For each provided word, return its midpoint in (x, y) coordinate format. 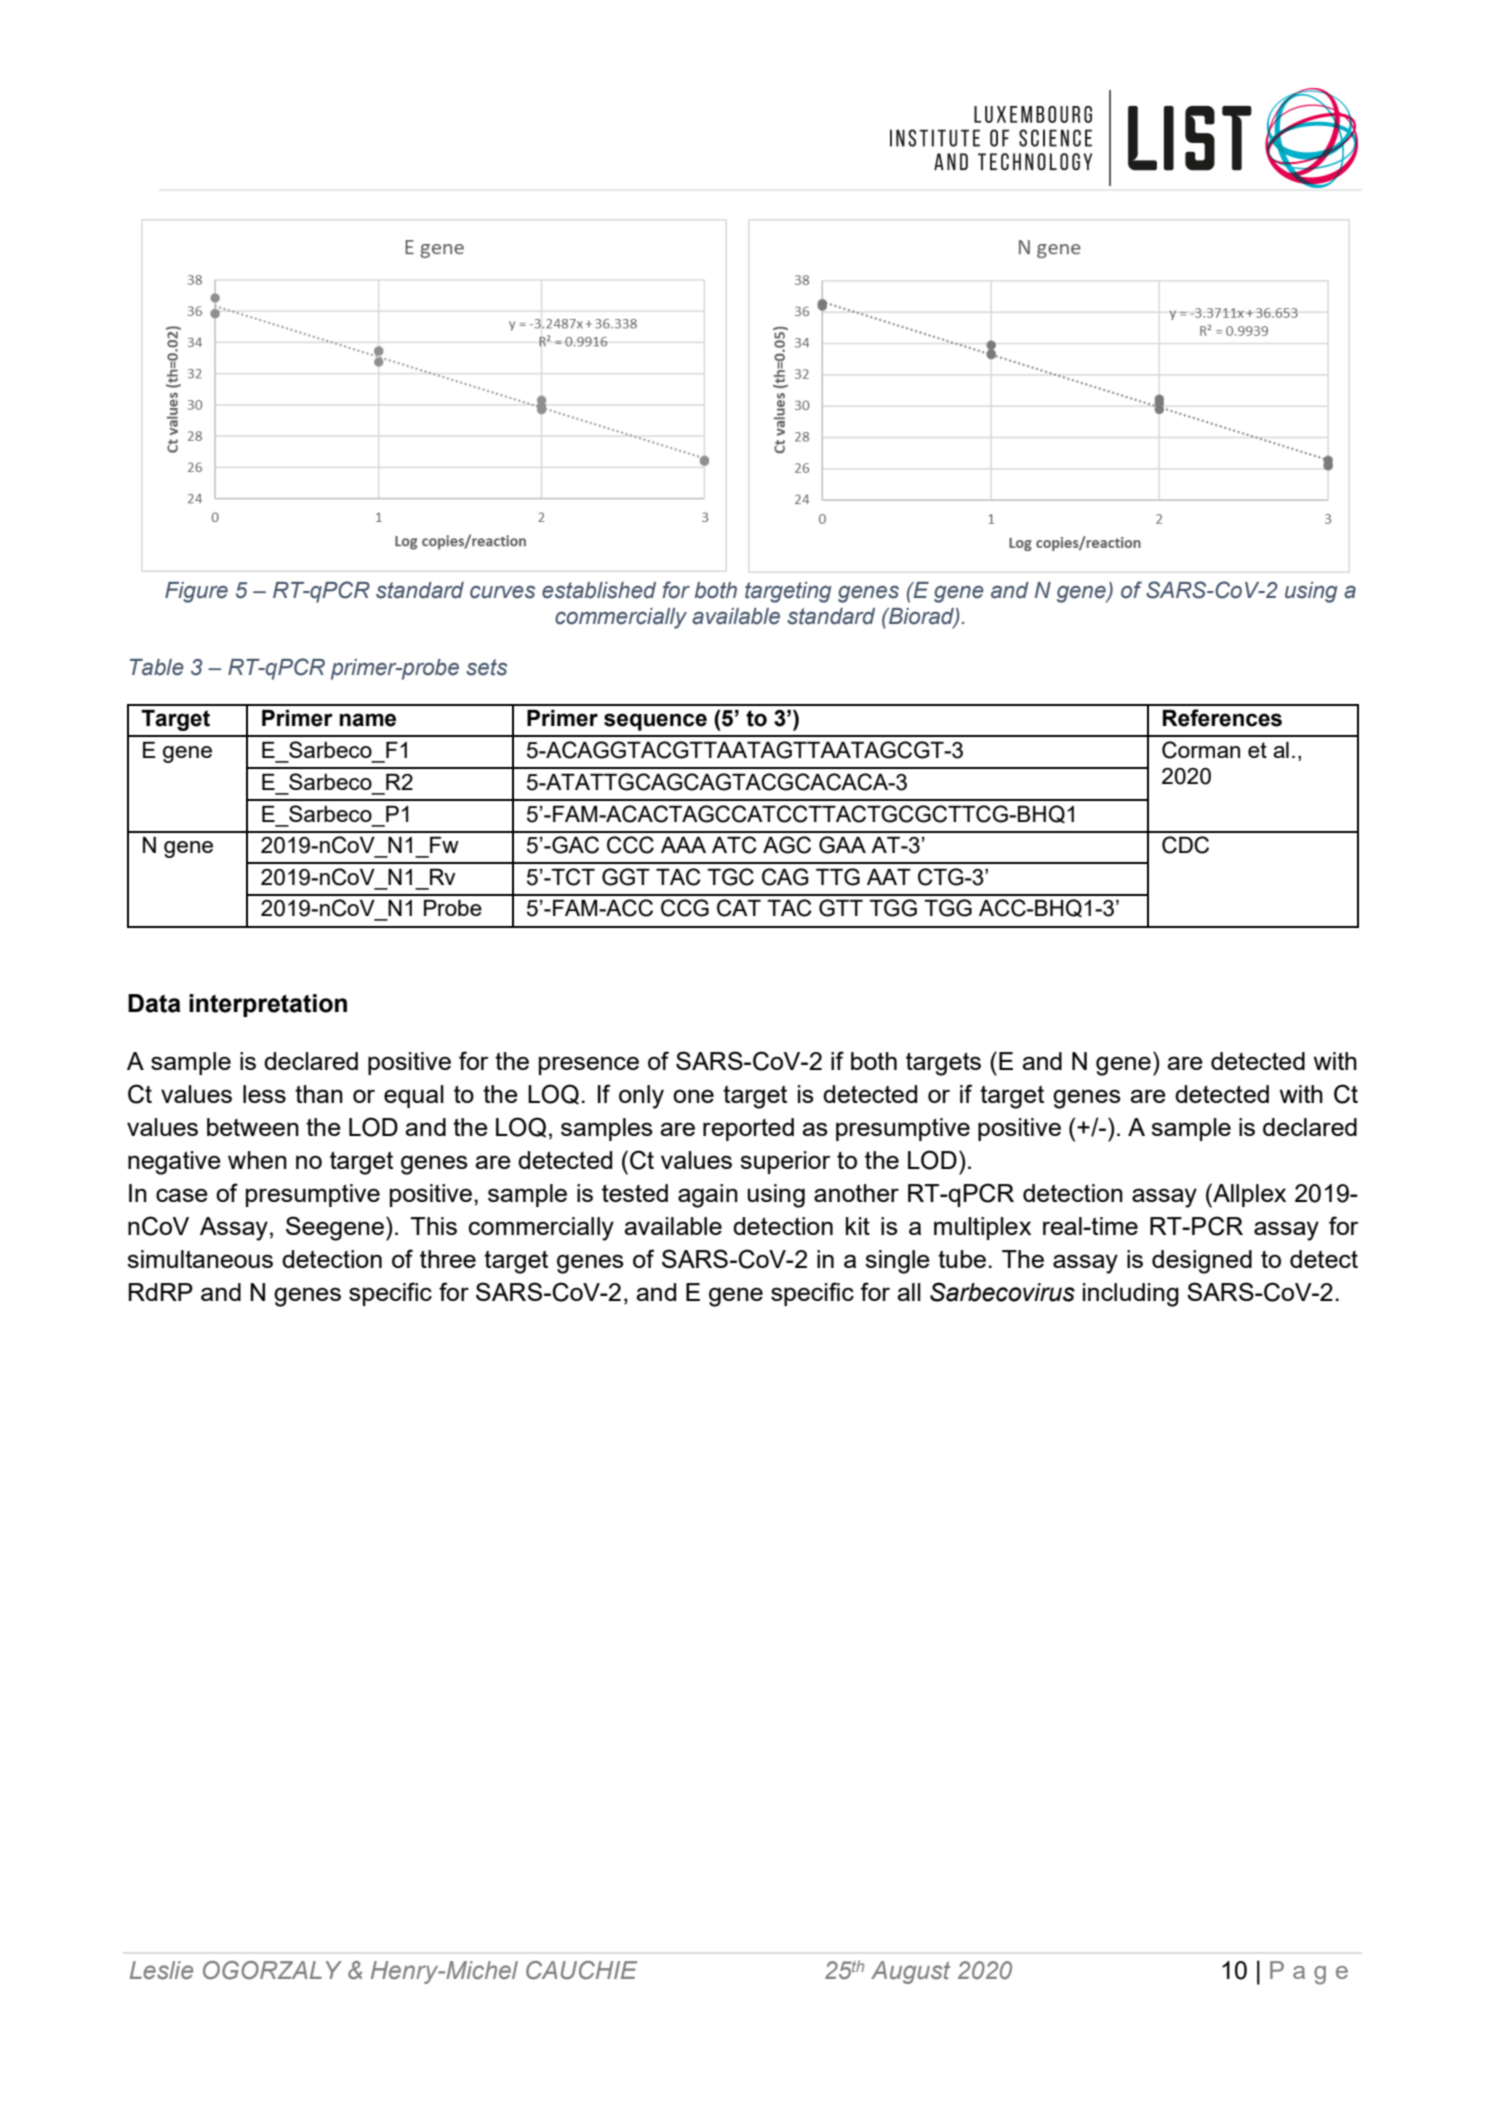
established (599, 590)
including (1131, 1295)
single (897, 1262)
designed (1202, 1262)
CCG (685, 908)
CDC (1185, 845)
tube (962, 1259)
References (1222, 718)
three (448, 1259)
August (910, 1972)
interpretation (268, 1005)
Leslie (161, 1970)
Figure (196, 592)
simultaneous (200, 1259)
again (708, 1196)
